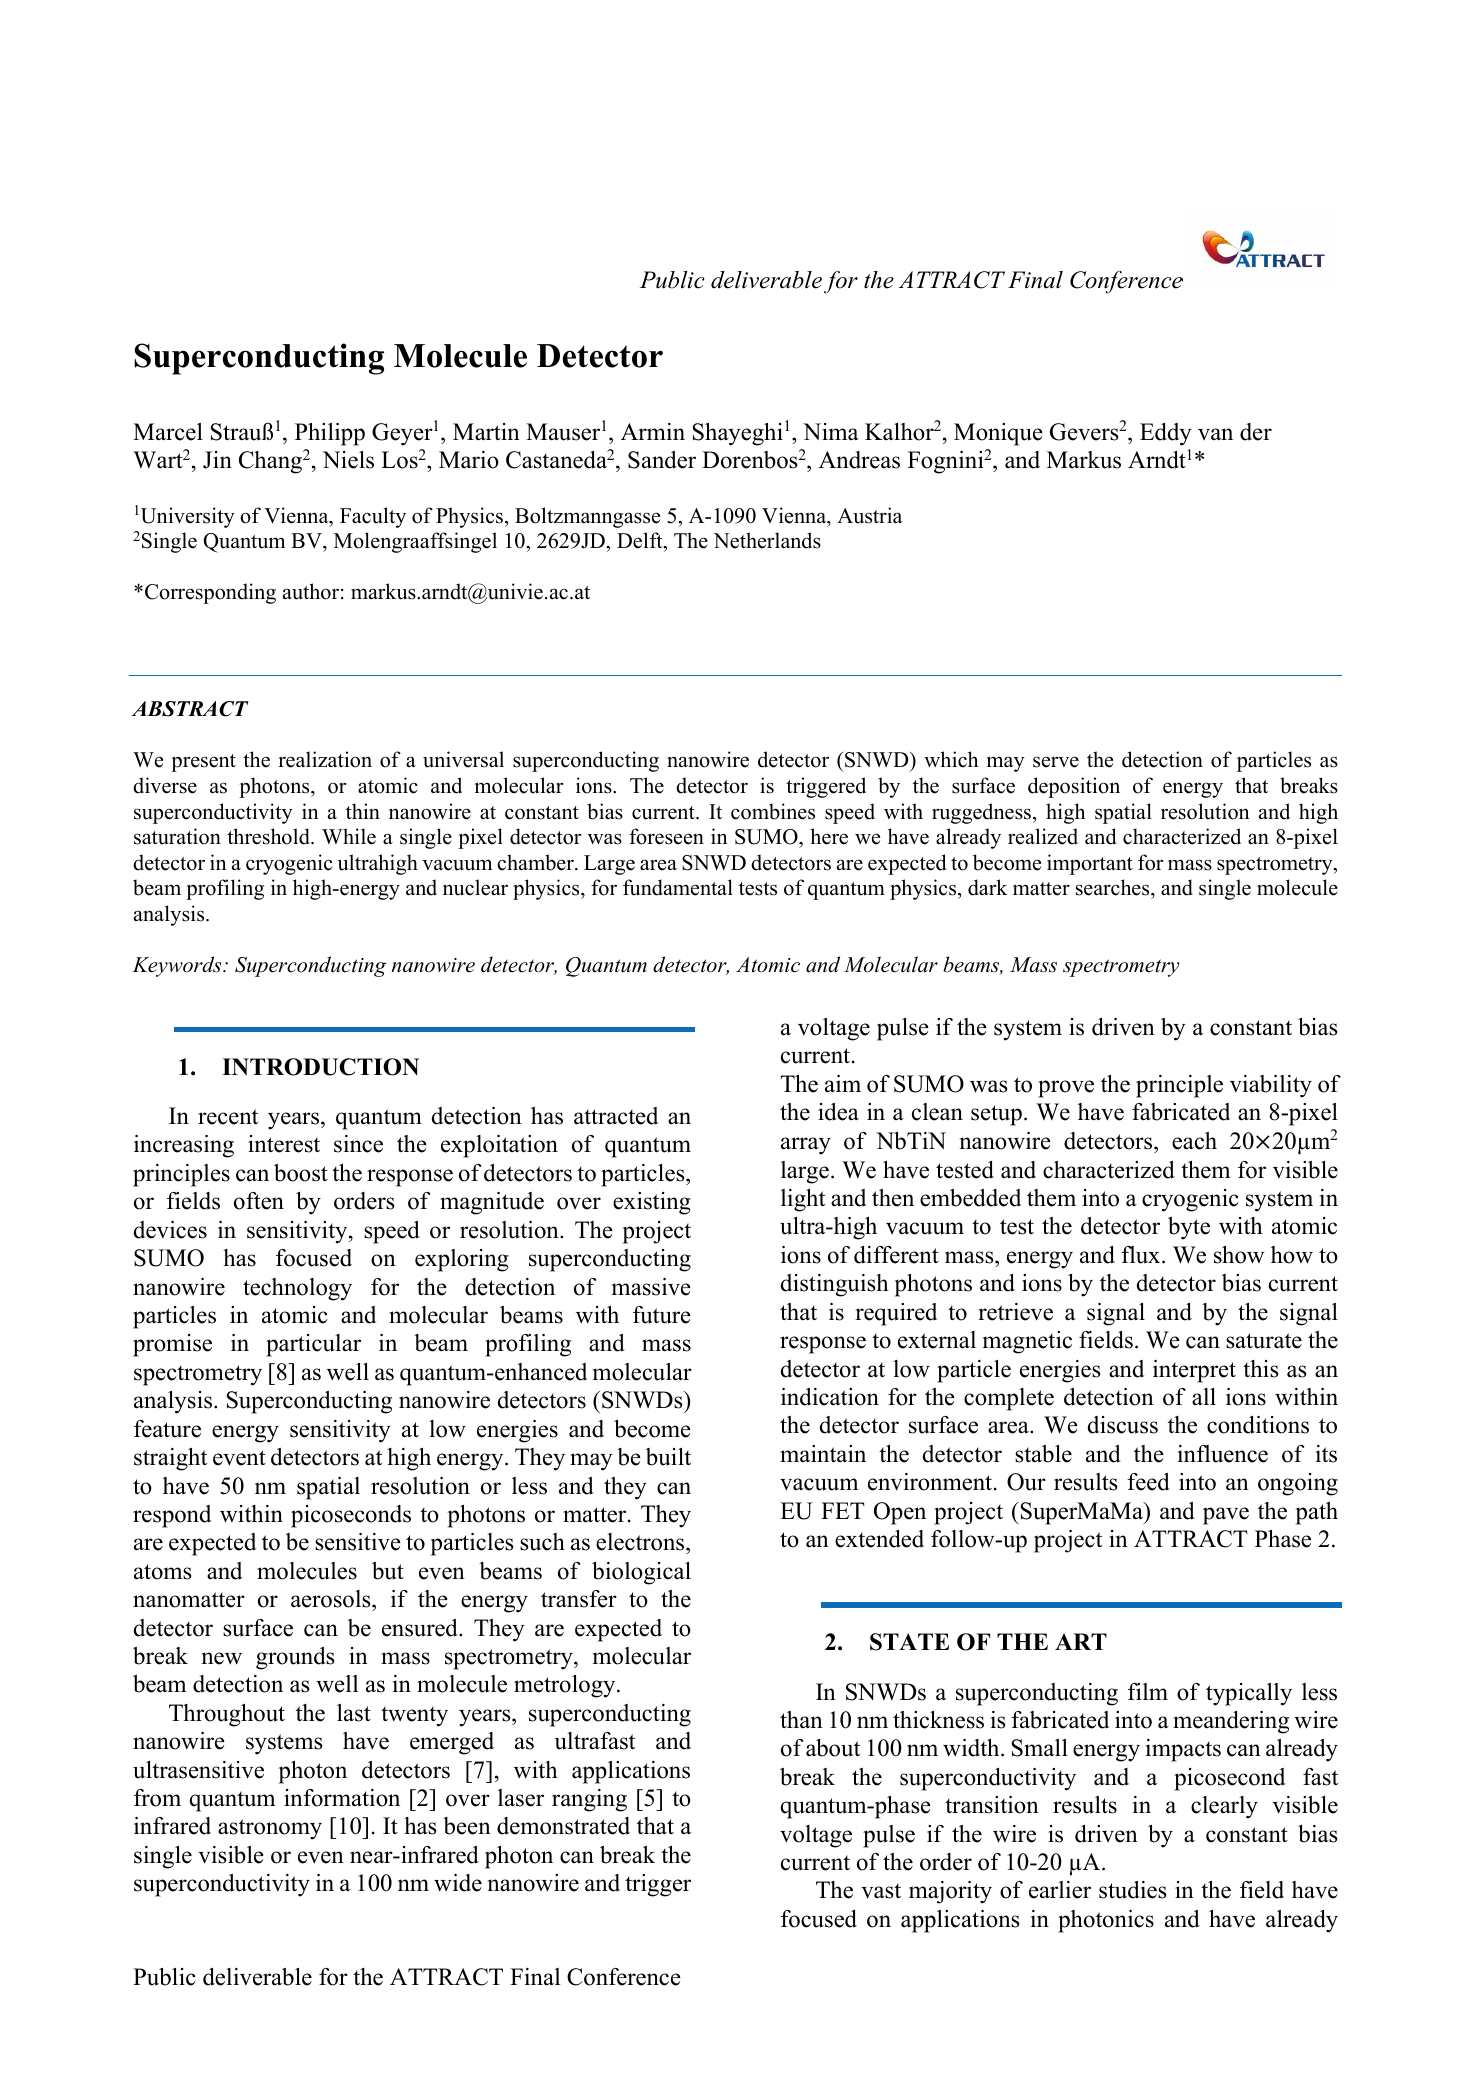  I want to click on but, so click(388, 1571).
